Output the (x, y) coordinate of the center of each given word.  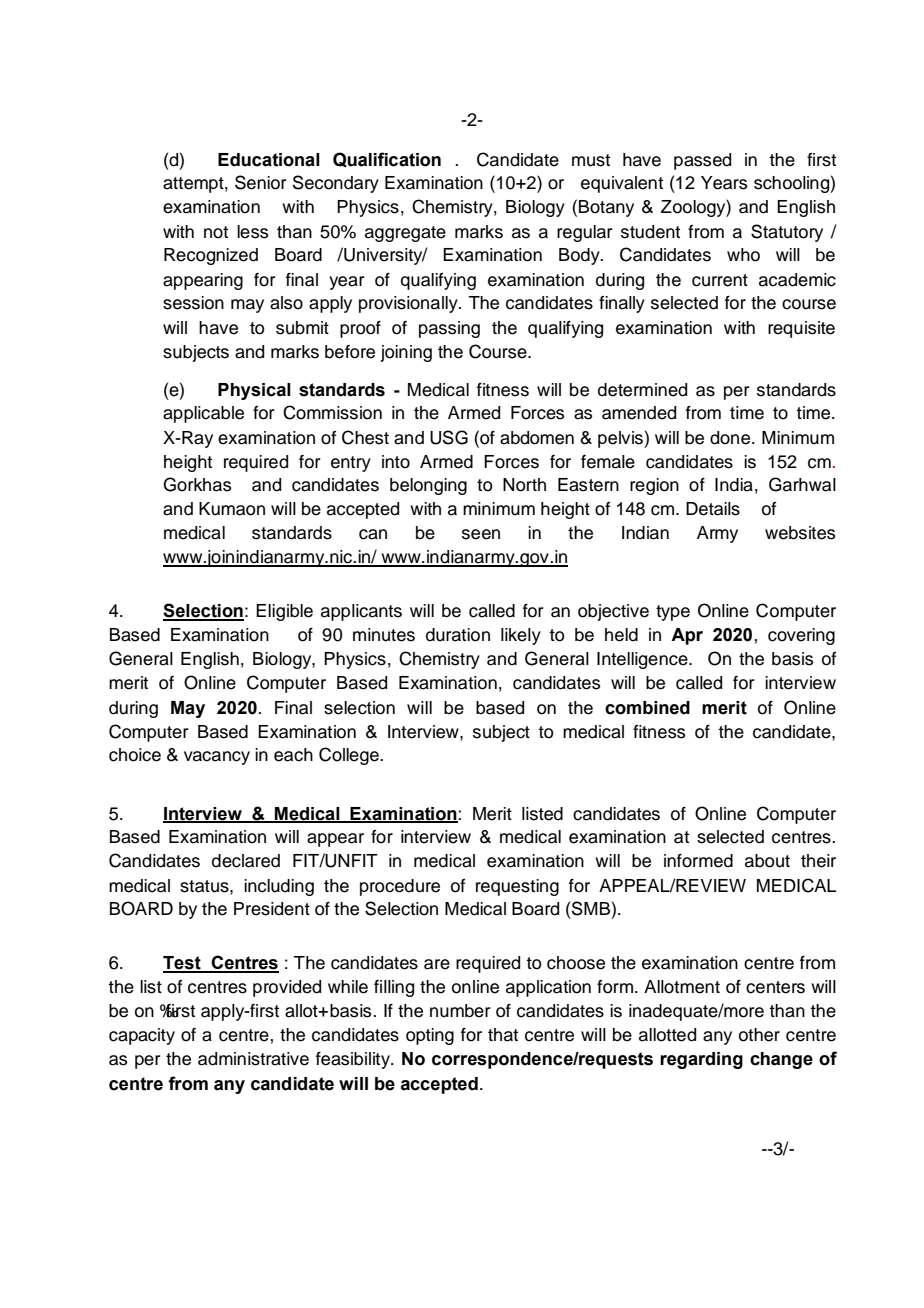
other (759, 1035)
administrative (253, 1059)
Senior (261, 182)
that (503, 1035)
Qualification (387, 160)
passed (702, 161)
